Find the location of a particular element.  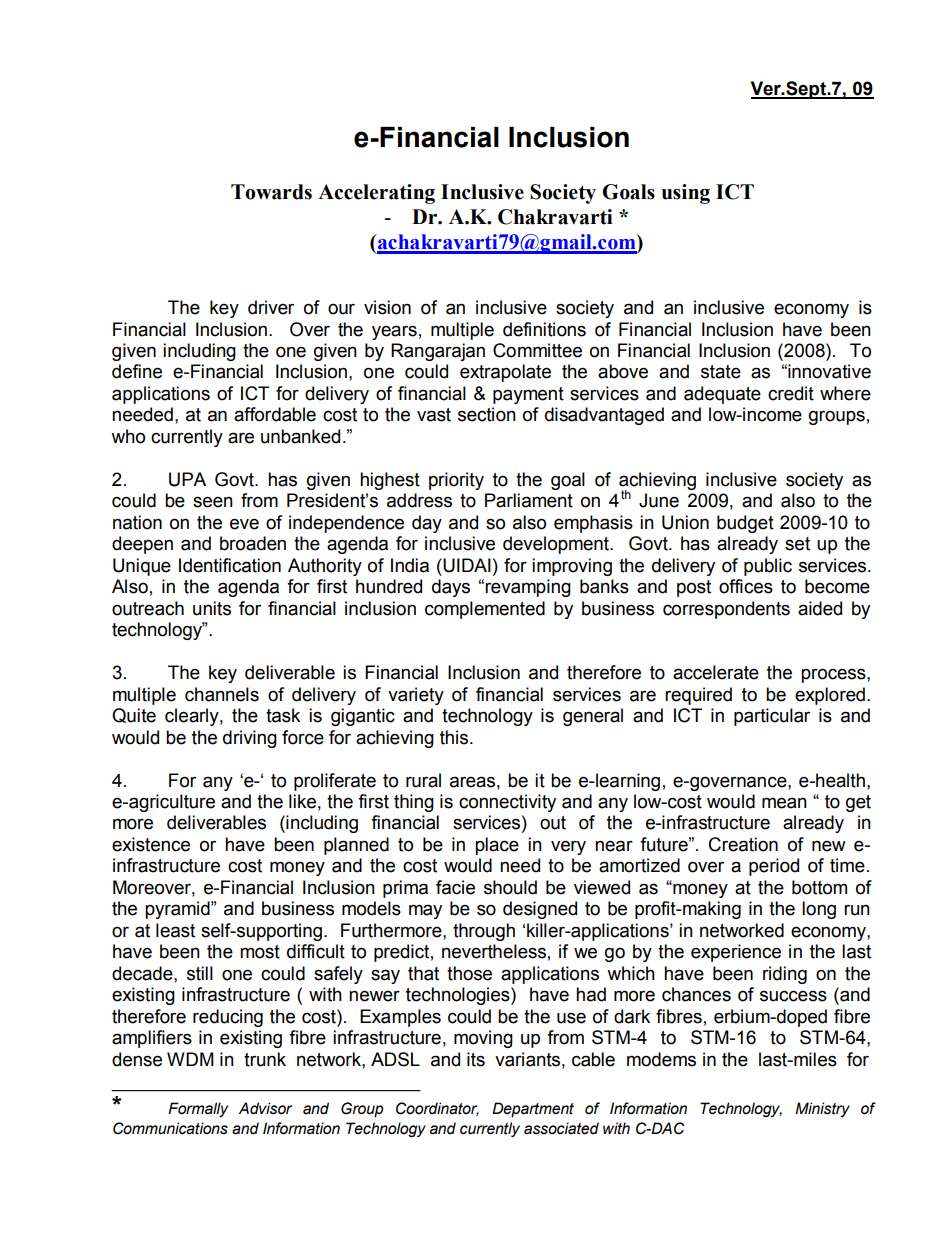

UPA is located at coordinates (187, 479).
